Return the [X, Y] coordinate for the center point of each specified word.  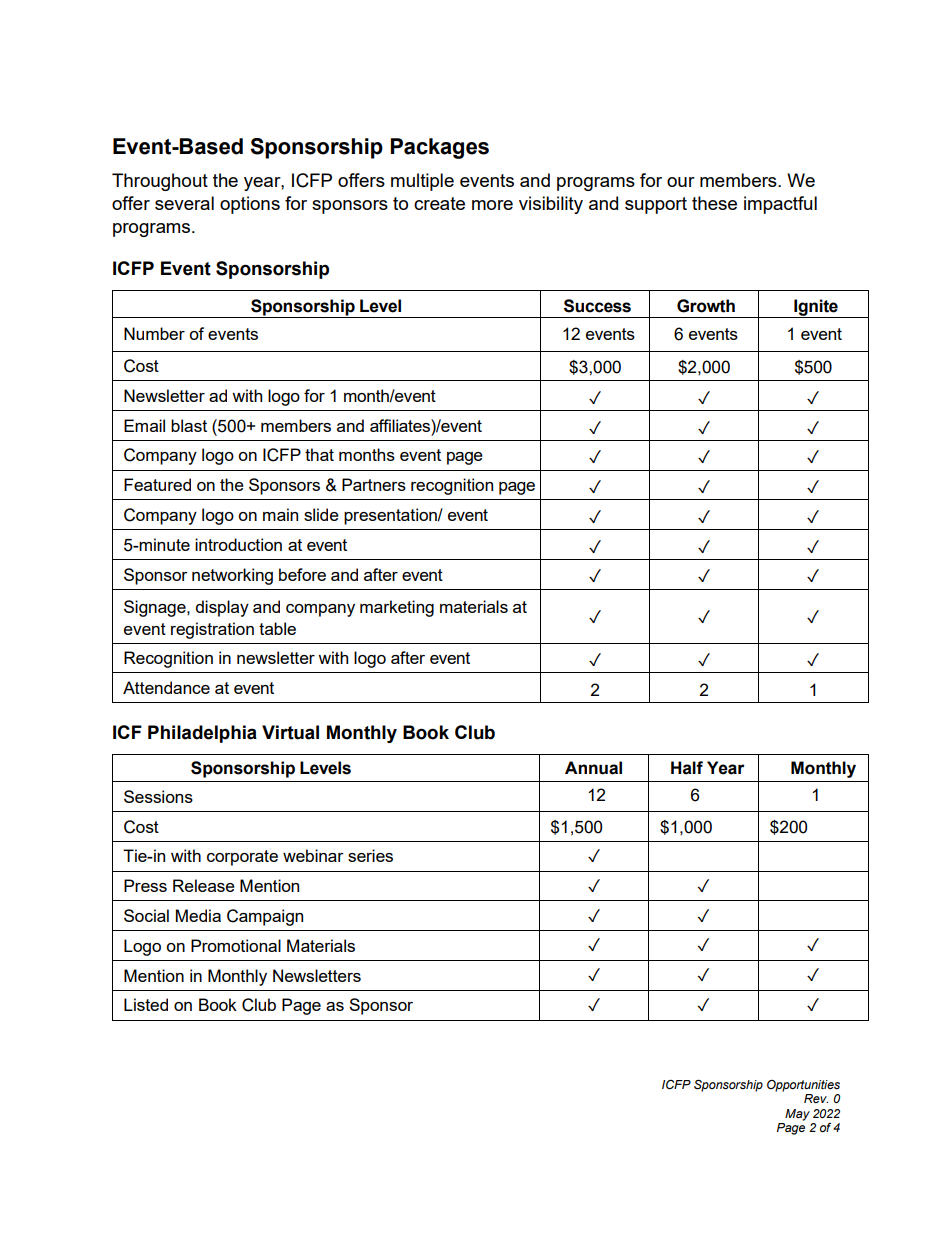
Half [687, 768]
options [250, 205]
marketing [397, 608]
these [714, 203]
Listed [146, 1004]
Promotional [236, 945]
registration [212, 630]
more [492, 205]
